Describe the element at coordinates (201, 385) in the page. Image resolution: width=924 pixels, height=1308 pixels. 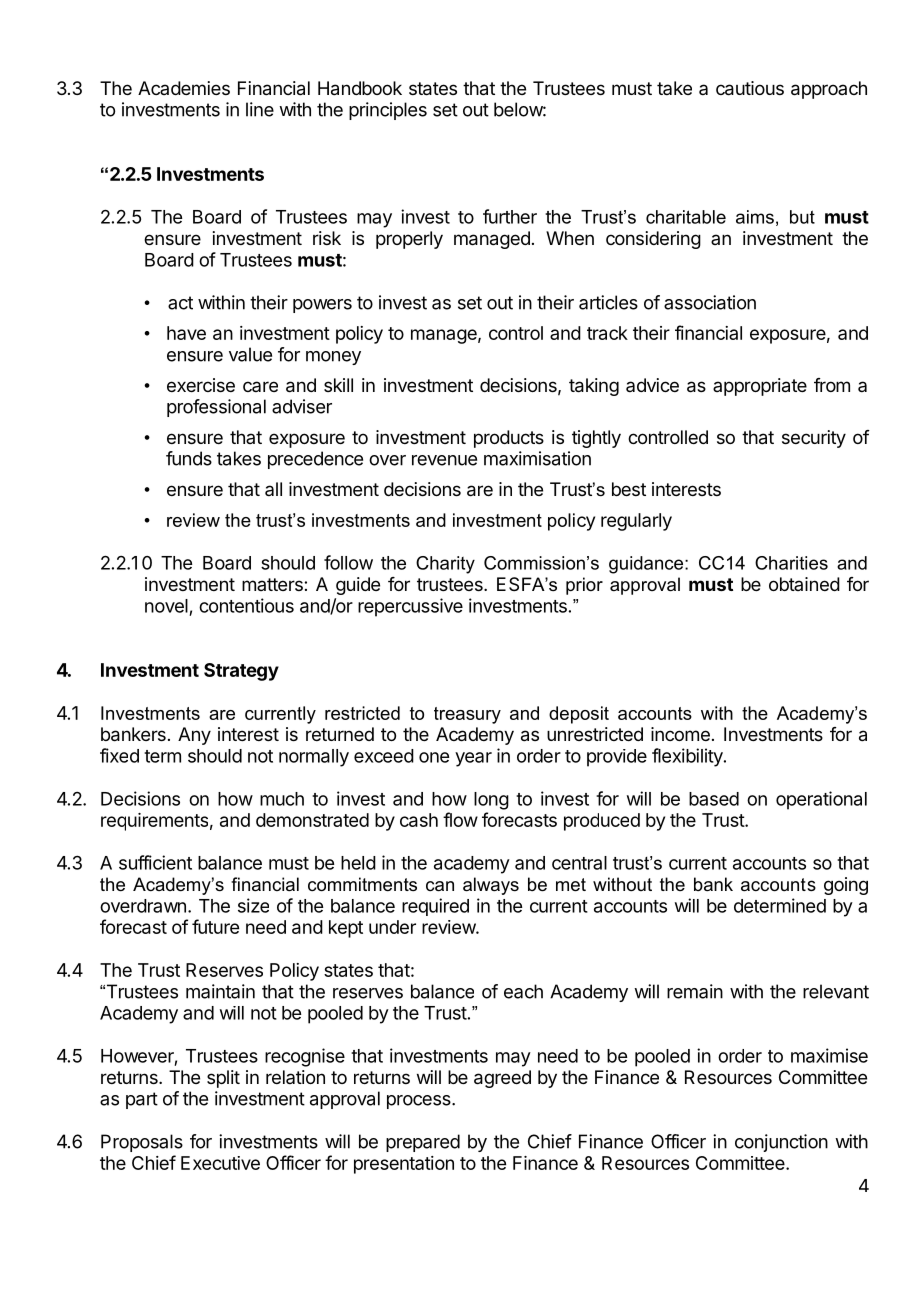
I see `exercise` at that location.
